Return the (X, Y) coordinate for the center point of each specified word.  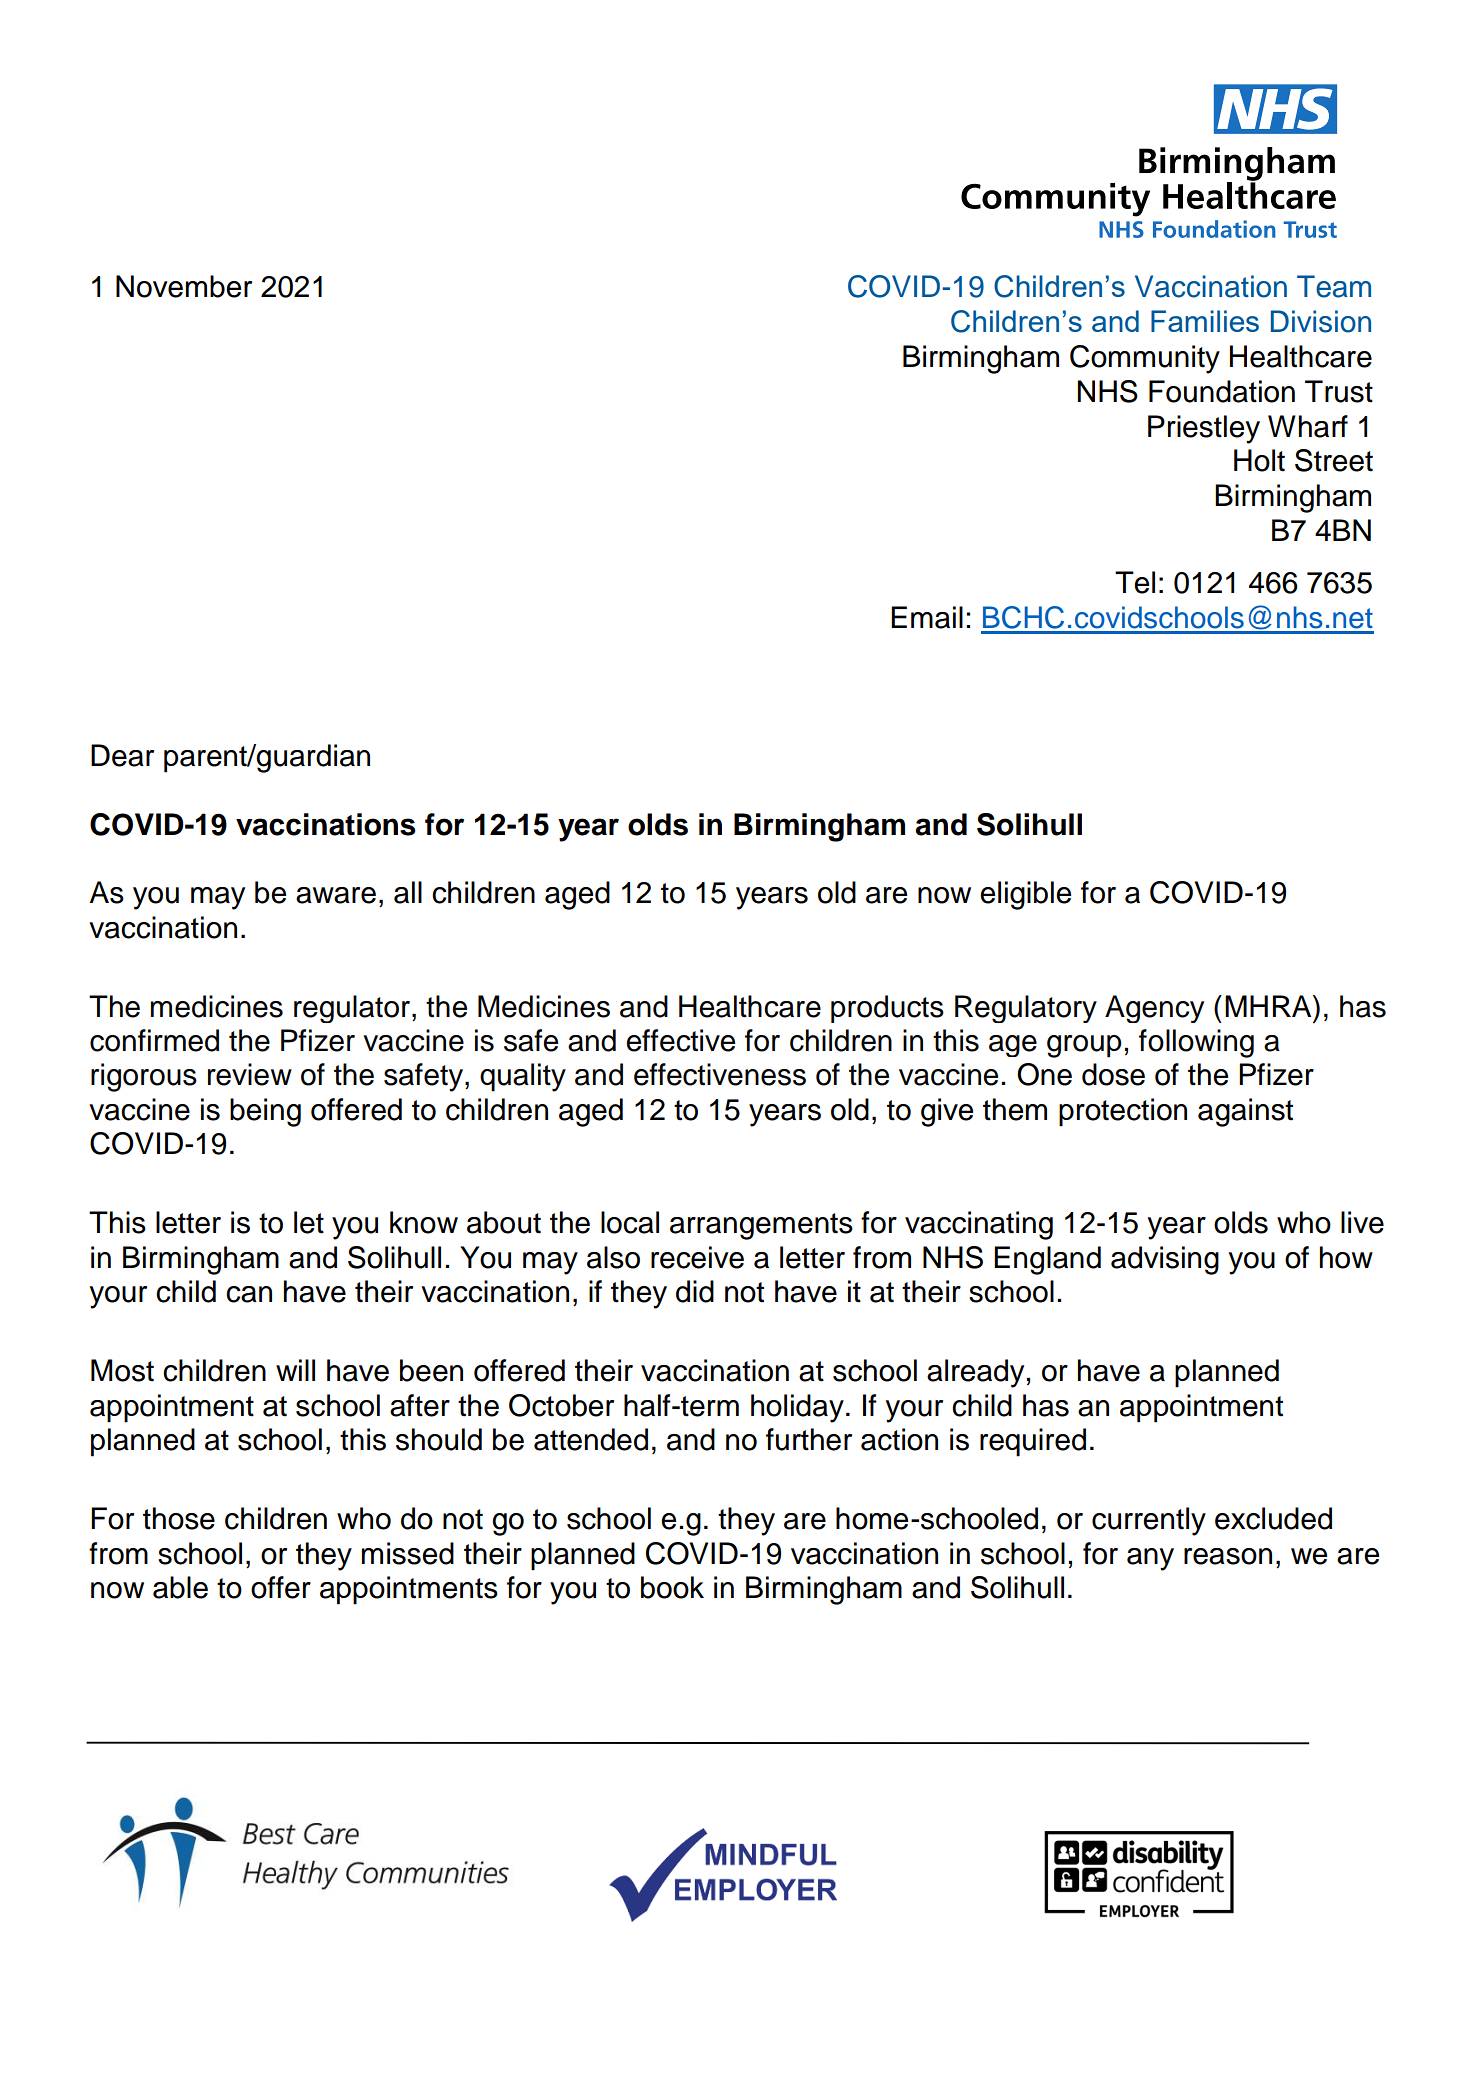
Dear (122, 755)
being (265, 1112)
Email (927, 617)
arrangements (761, 1226)
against (1245, 1112)
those (179, 1518)
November (184, 286)
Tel (1135, 582)
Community (1145, 359)
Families (1205, 321)
